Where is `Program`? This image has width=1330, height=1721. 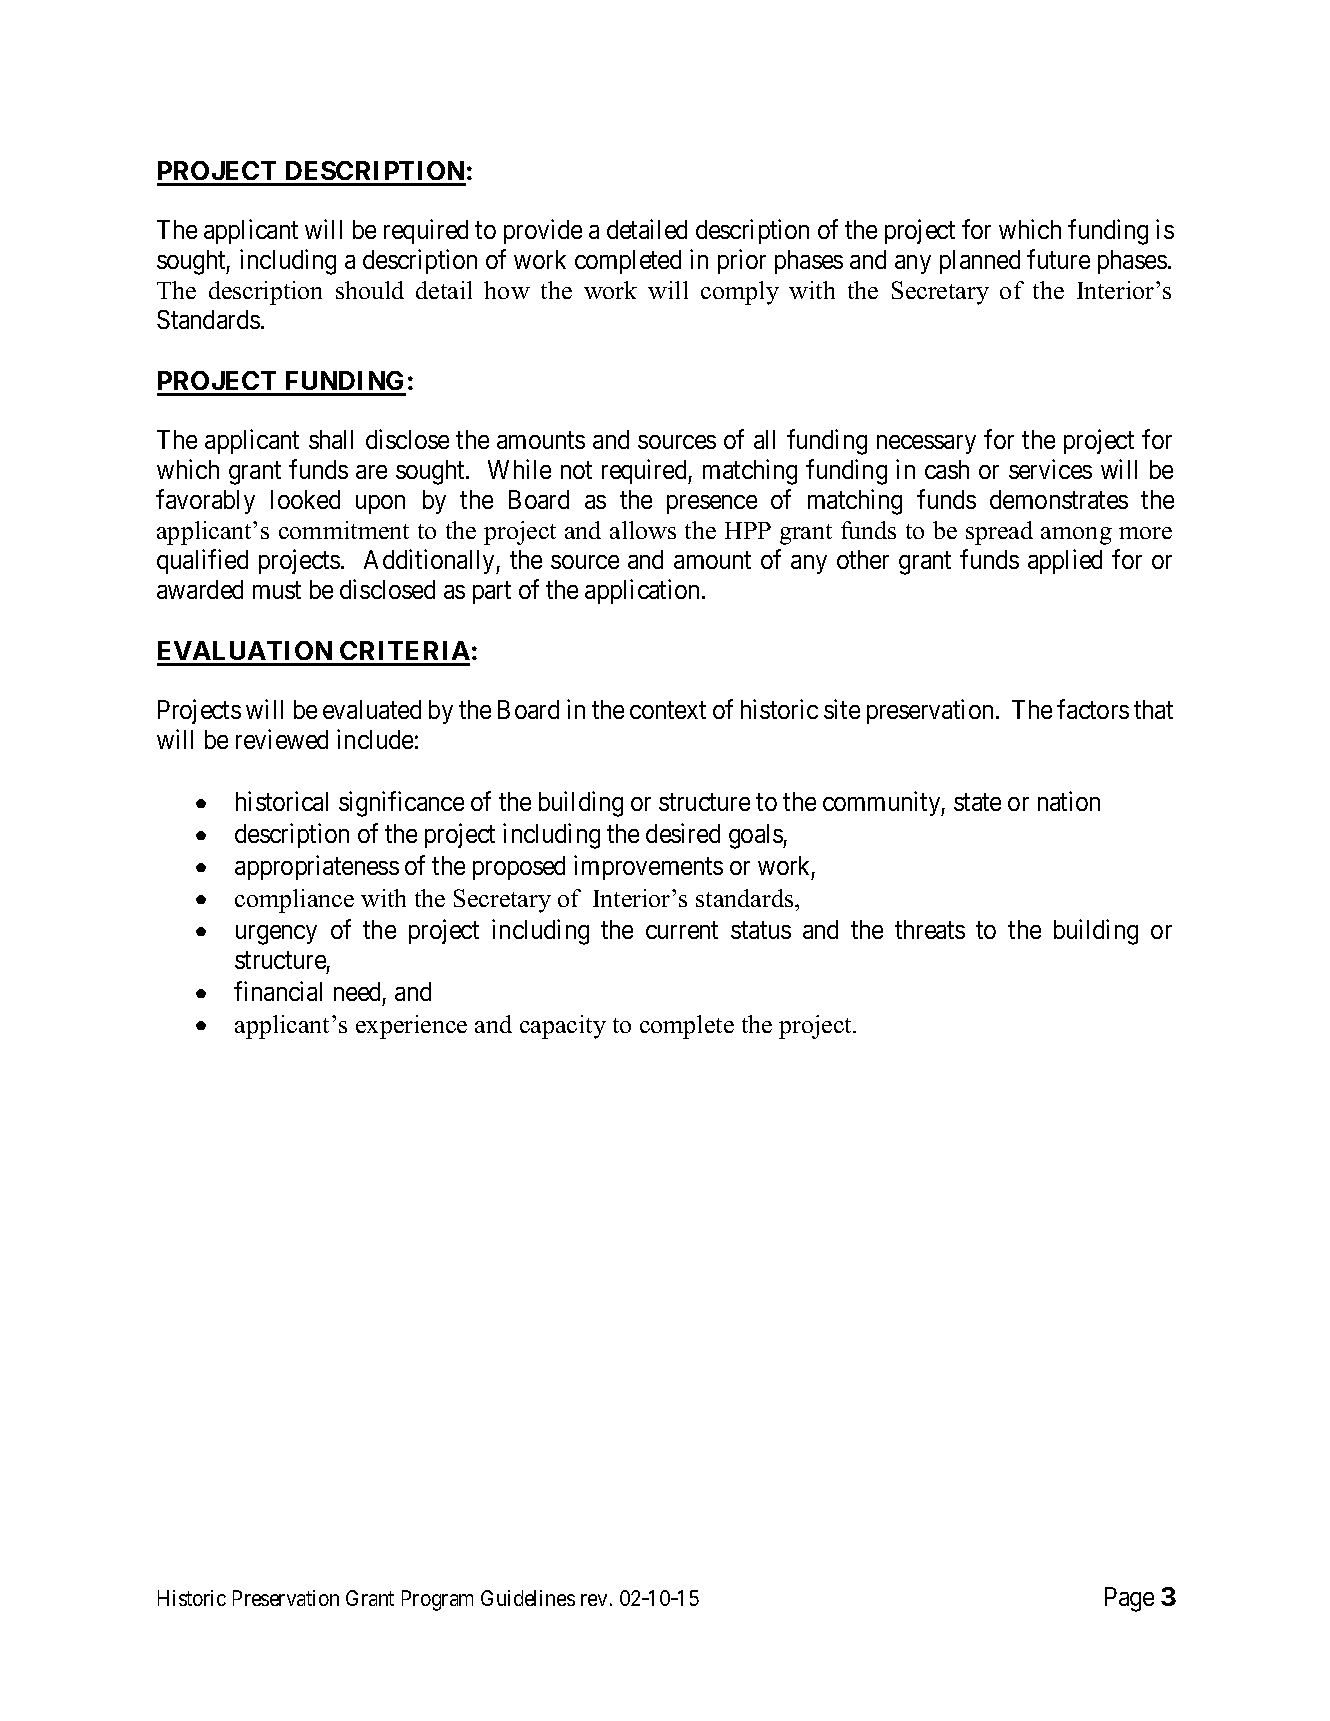
Program is located at coordinates (437, 1600).
